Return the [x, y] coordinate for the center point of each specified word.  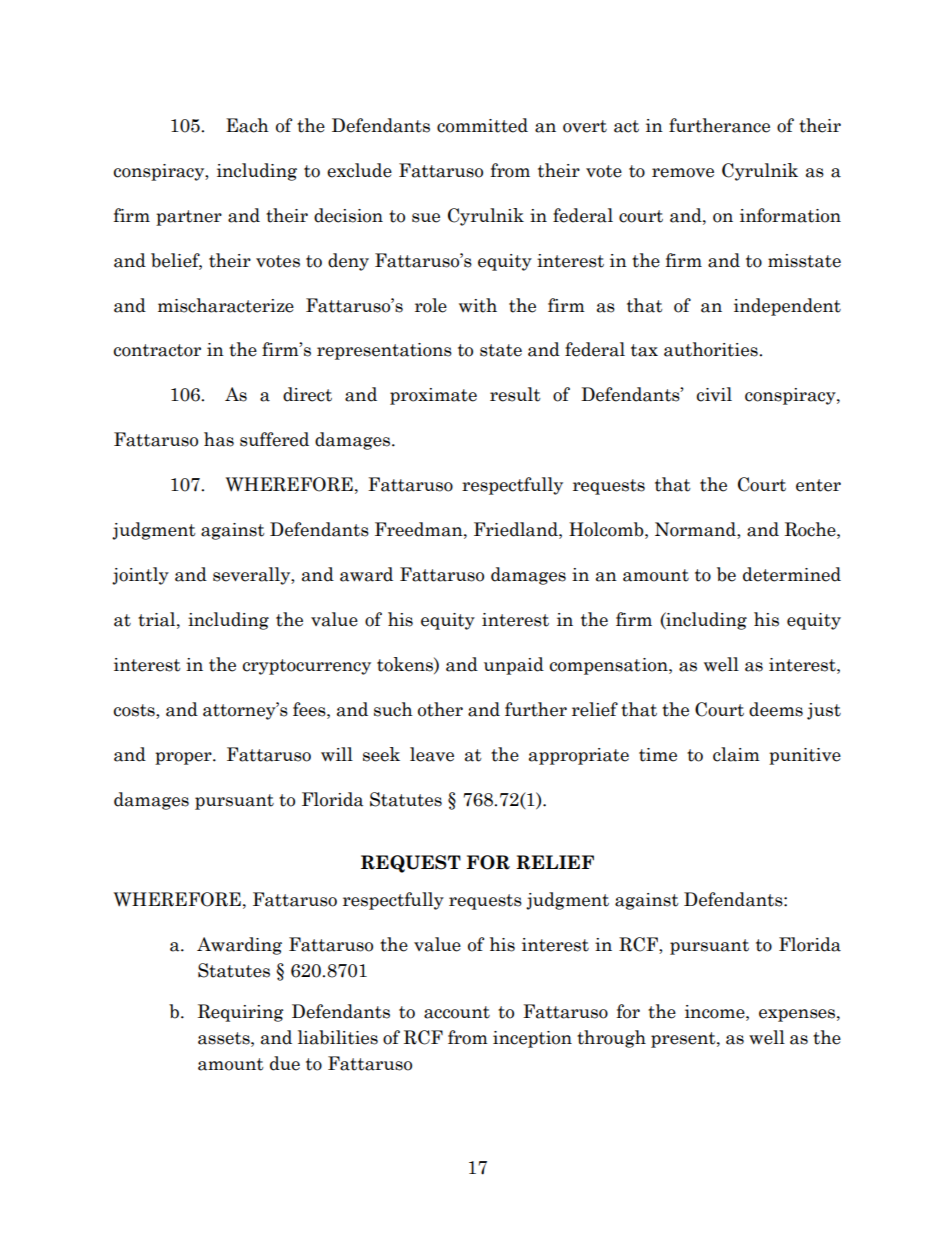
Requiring [241, 1013]
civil [714, 394]
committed [482, 125]
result [515, 394]
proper [184, 758]
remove [683, 173]
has [219, 439]
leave [432, 754]
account [457, 1012]
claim [736, 754]
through [611, 1039]
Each [247, 125]
